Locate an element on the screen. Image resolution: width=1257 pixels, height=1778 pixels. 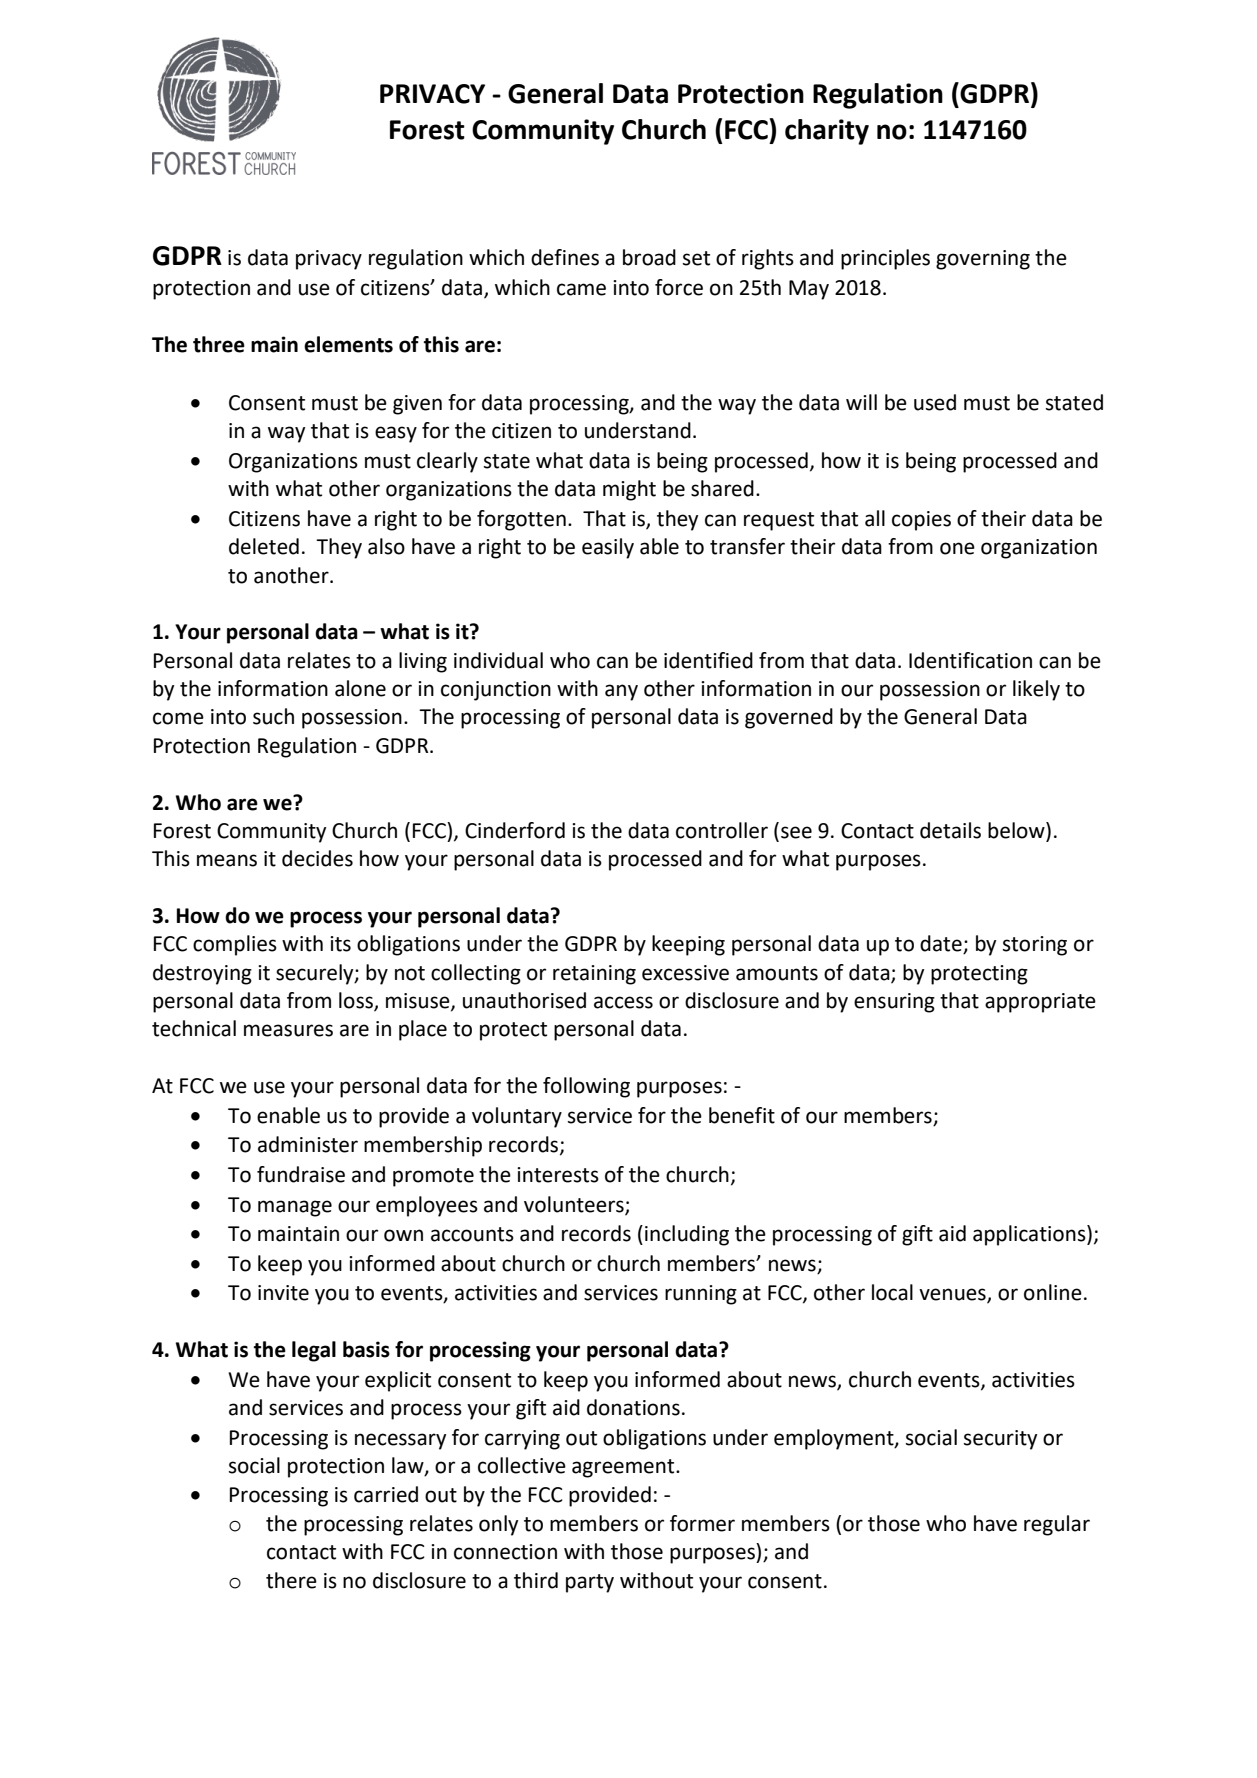
elements is located at coordinates (348, 344).
